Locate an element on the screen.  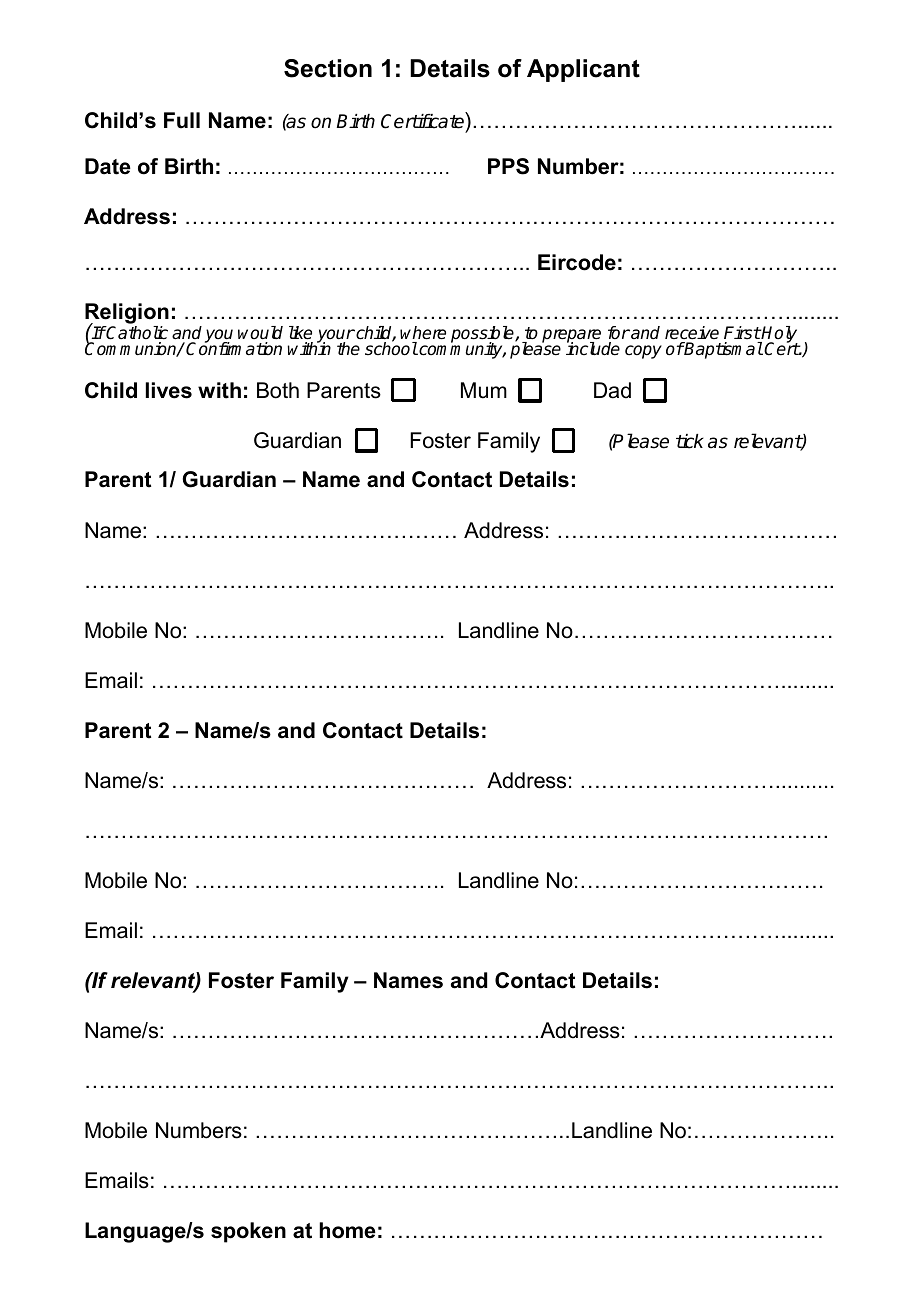
Both is located at coordinates (278, 390).
